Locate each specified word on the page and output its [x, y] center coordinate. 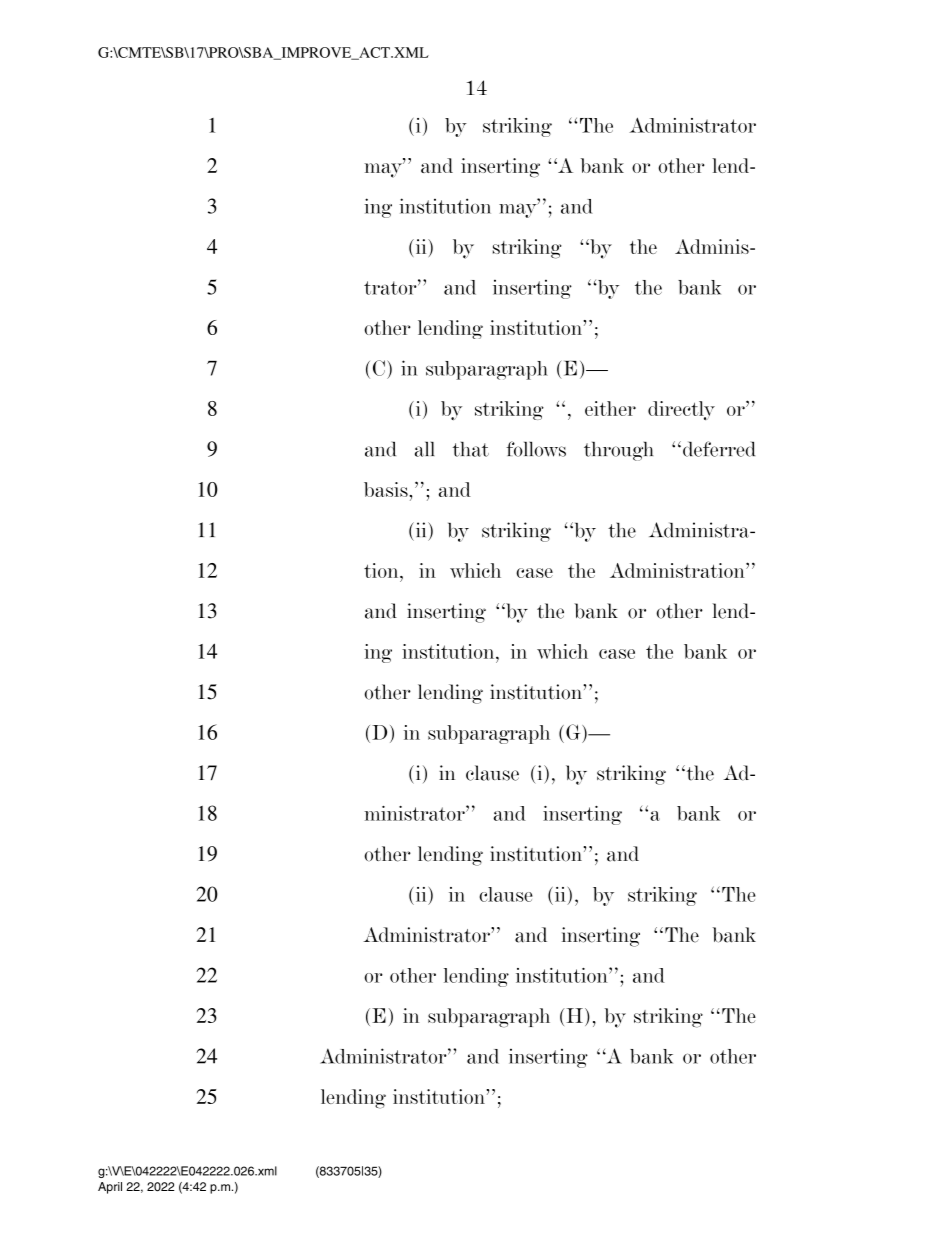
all [424, 449]
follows [536, 449]
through [618, 451]
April [110, 1188]
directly [681, 410]
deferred [719, 449]
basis [387, 489]
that [471, 449]
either [610, 408]
